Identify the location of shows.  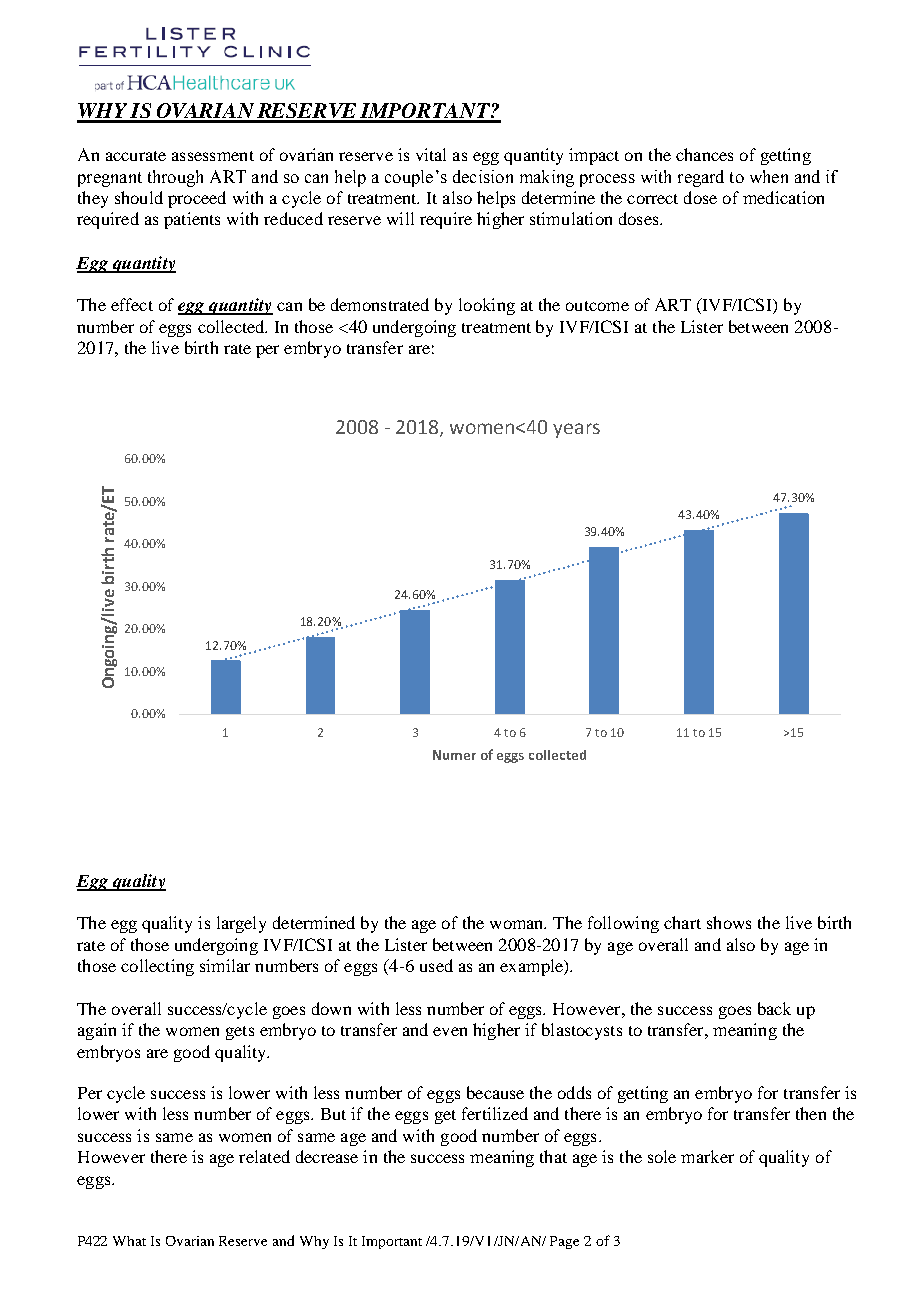
(729, 922).
